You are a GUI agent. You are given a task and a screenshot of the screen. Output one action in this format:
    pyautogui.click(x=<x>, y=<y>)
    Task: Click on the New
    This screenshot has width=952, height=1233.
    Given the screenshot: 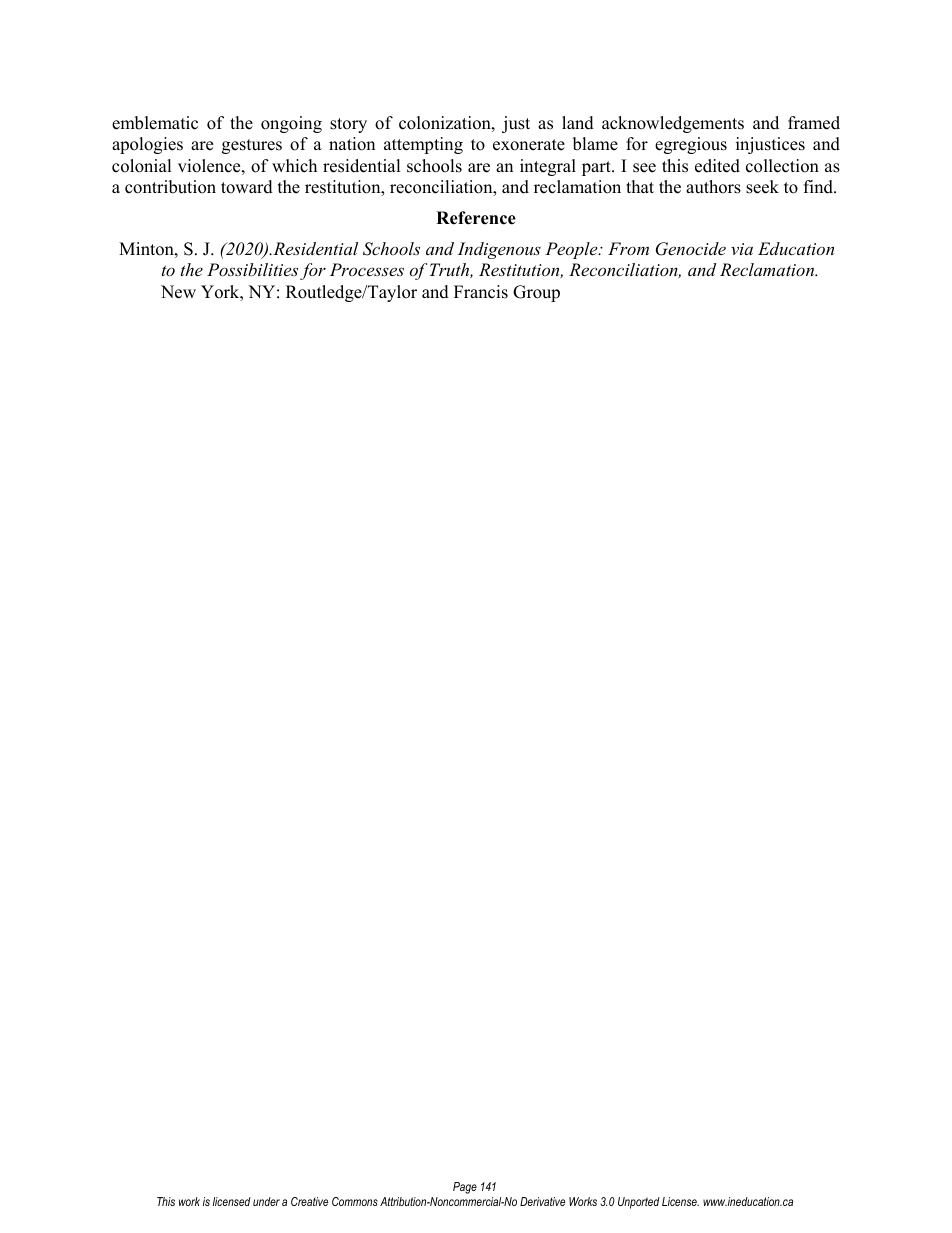 What is the action you would take?
    pyautogui.click(x=178, y=292)
